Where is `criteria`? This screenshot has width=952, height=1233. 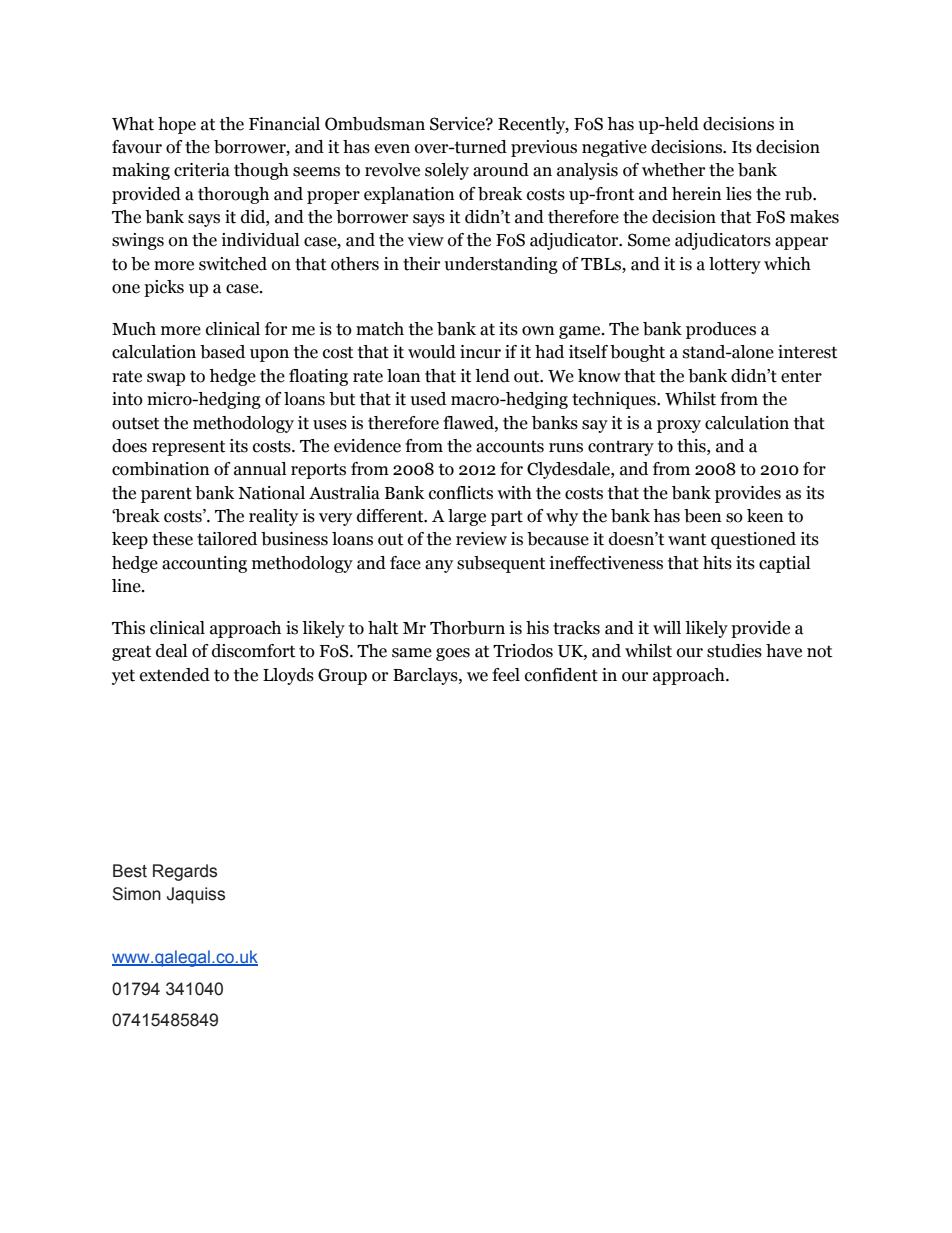 criteria is located at coordinates (202, 170).
